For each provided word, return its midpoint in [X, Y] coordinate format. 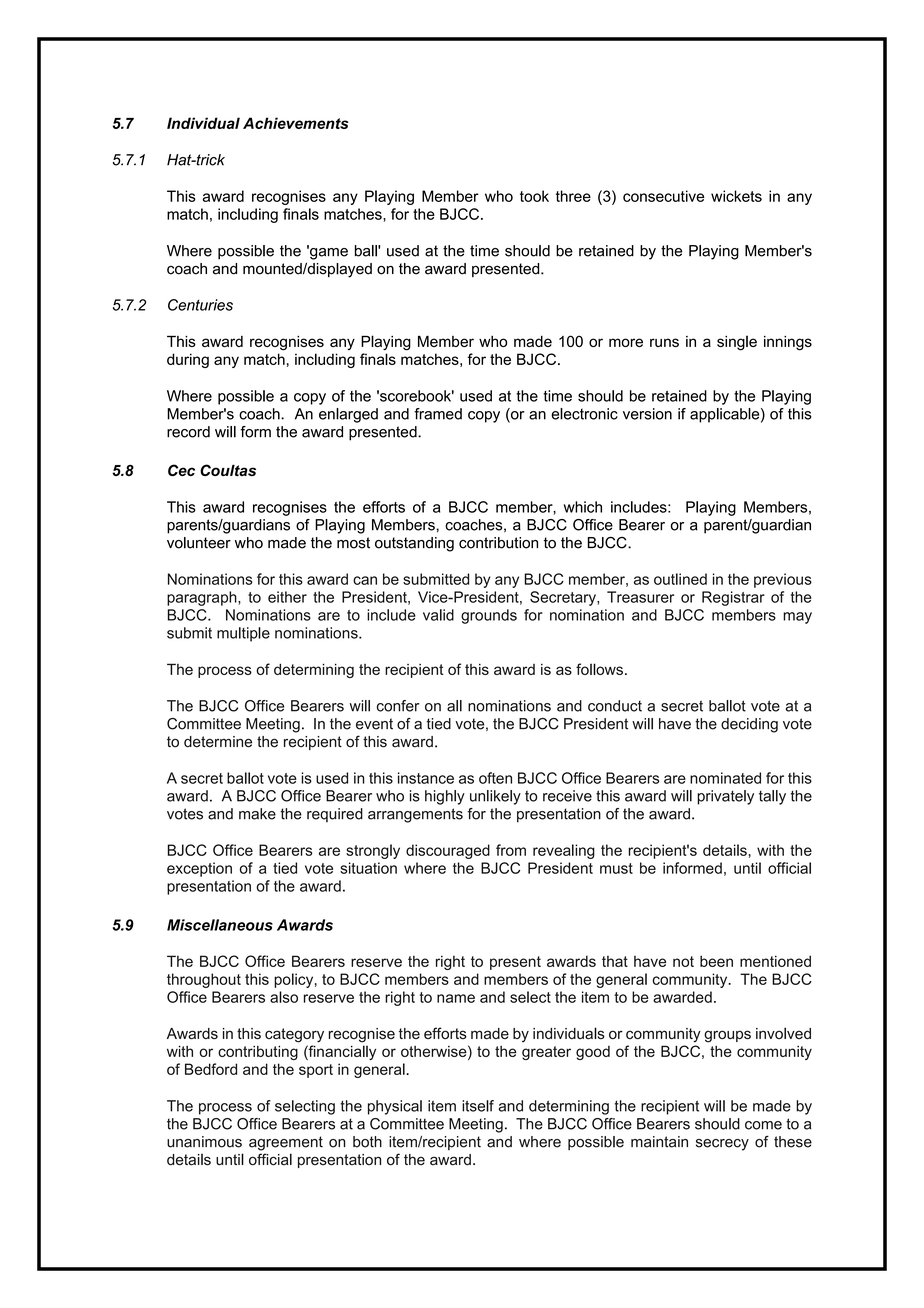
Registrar [733, 598]
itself [478, 1106]
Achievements [296, 123]
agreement [286, 1143]
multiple [243, 634]
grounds [489, 616]
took [534, 196]
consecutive [663, 196]
